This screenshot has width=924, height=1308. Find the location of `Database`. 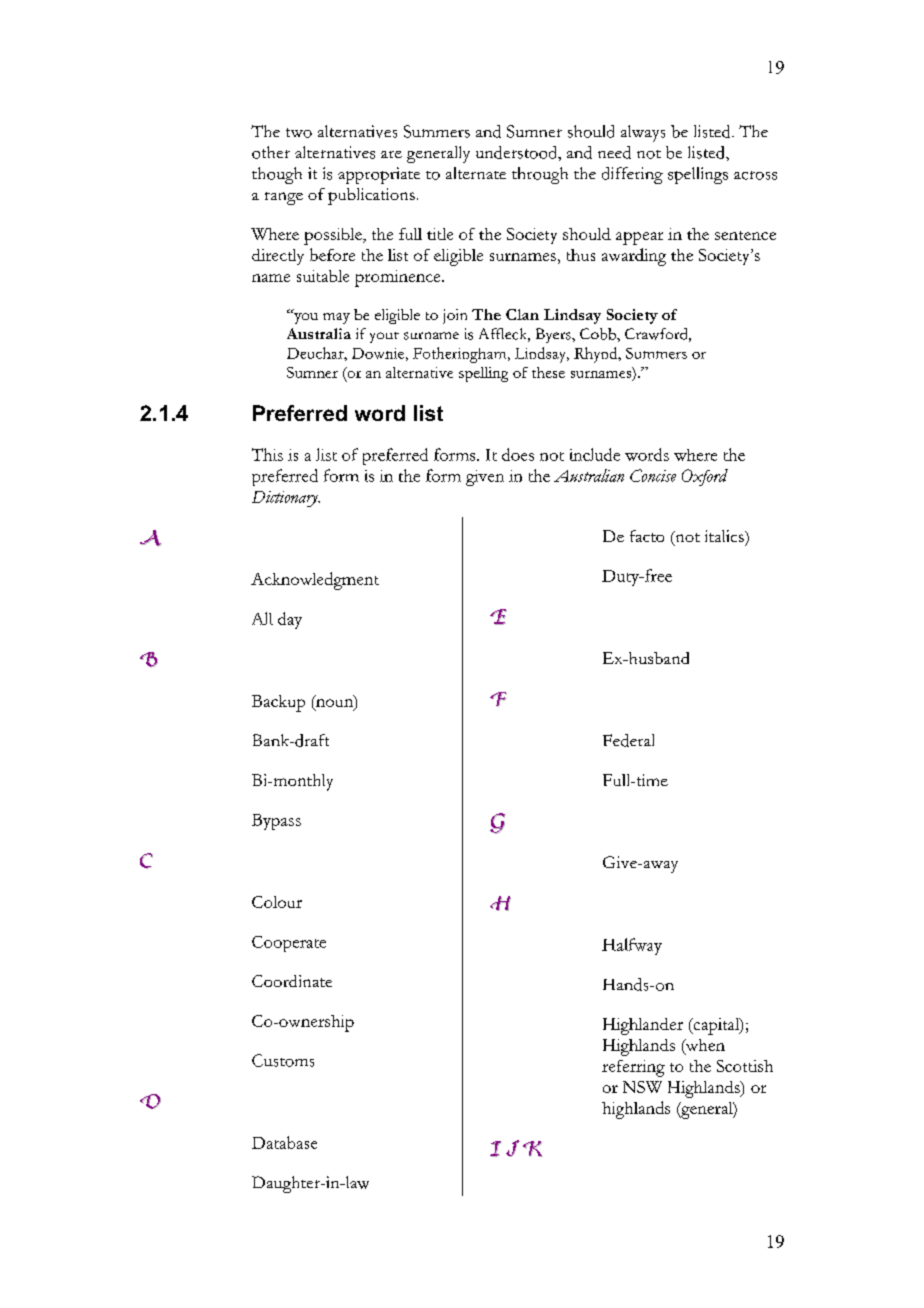

Database is located at coordinates (284, 1142).
